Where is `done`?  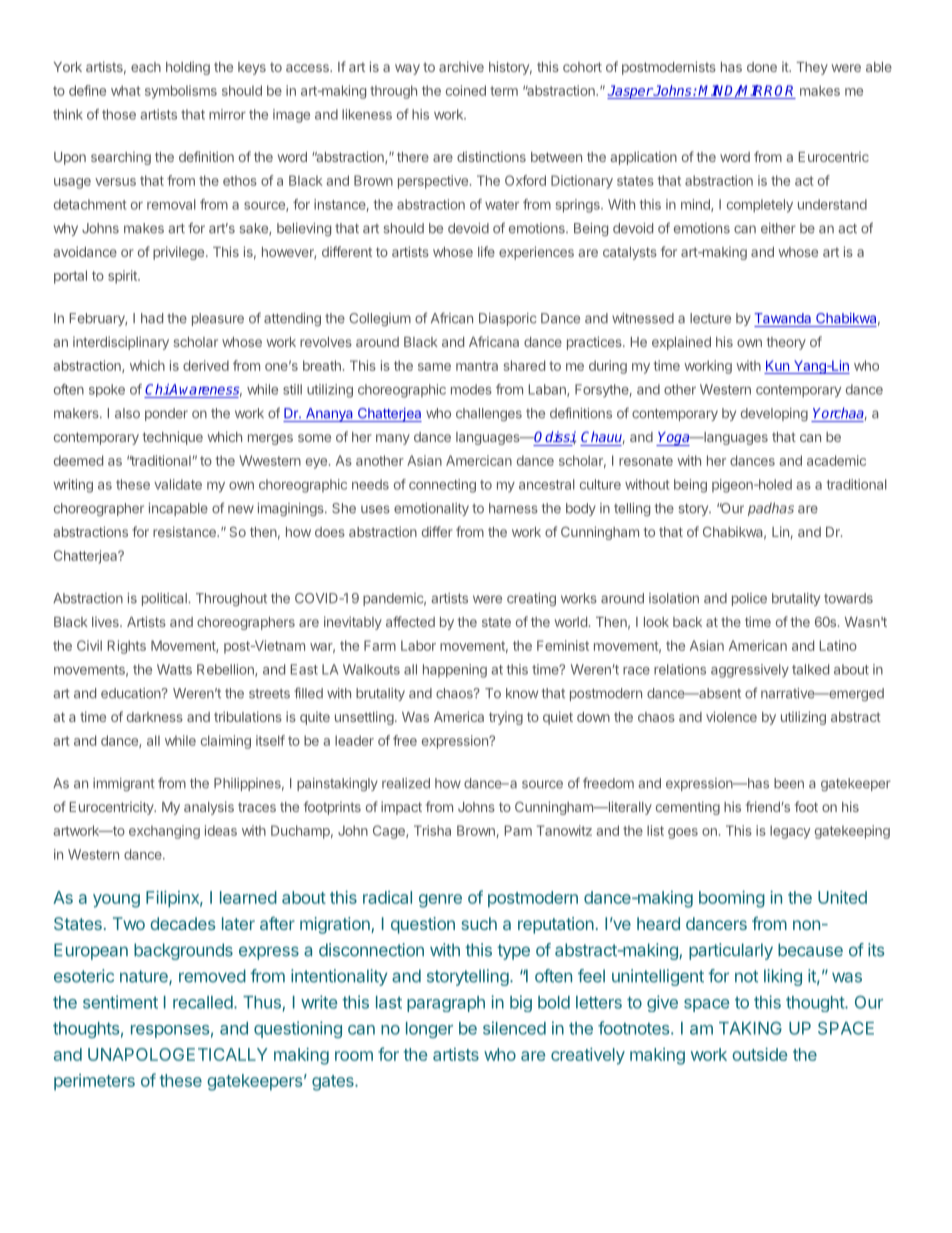
done is located at coordinates (762, 67).
